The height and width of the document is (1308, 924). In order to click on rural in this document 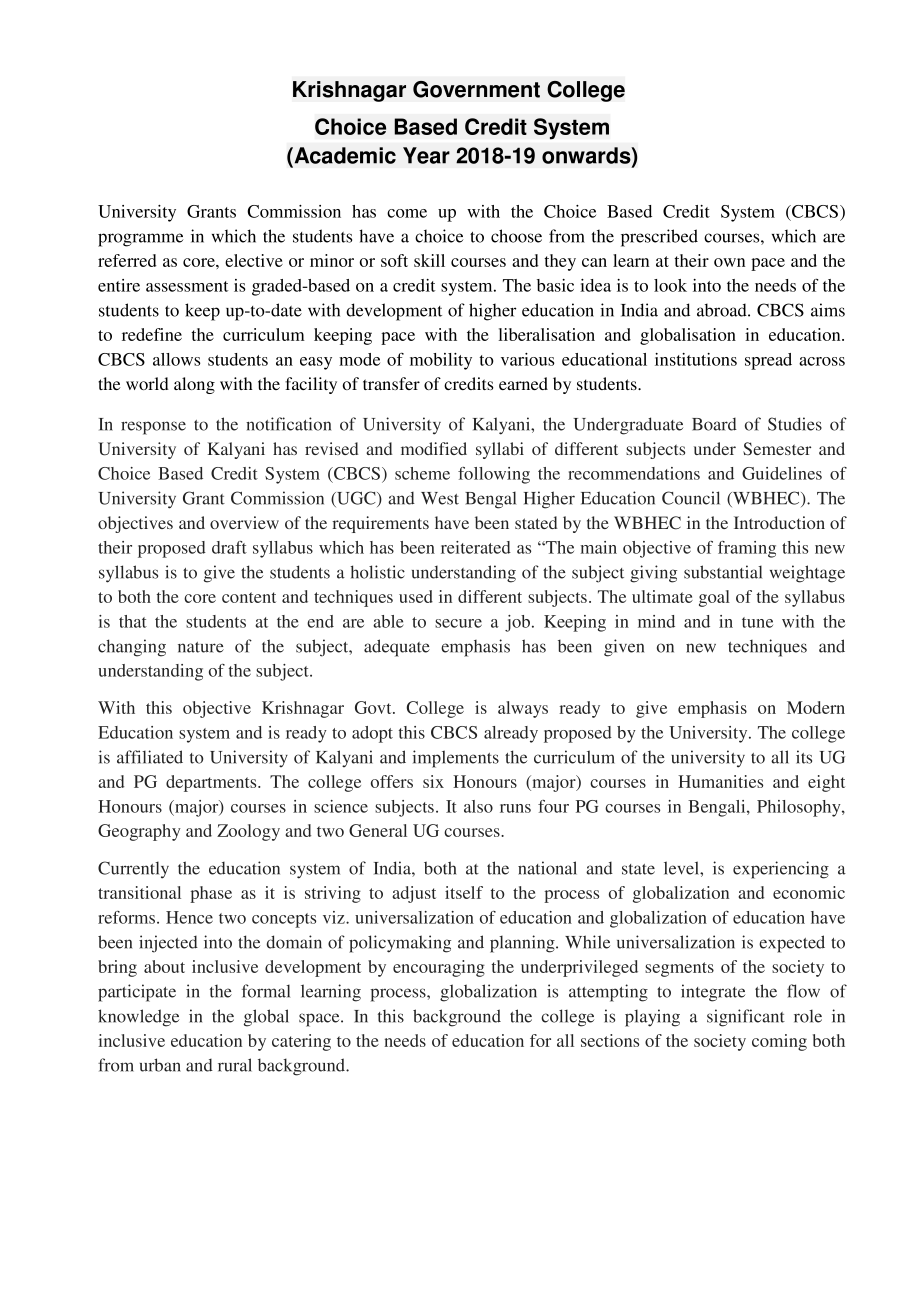, I will do `click(235, 1065)`.
